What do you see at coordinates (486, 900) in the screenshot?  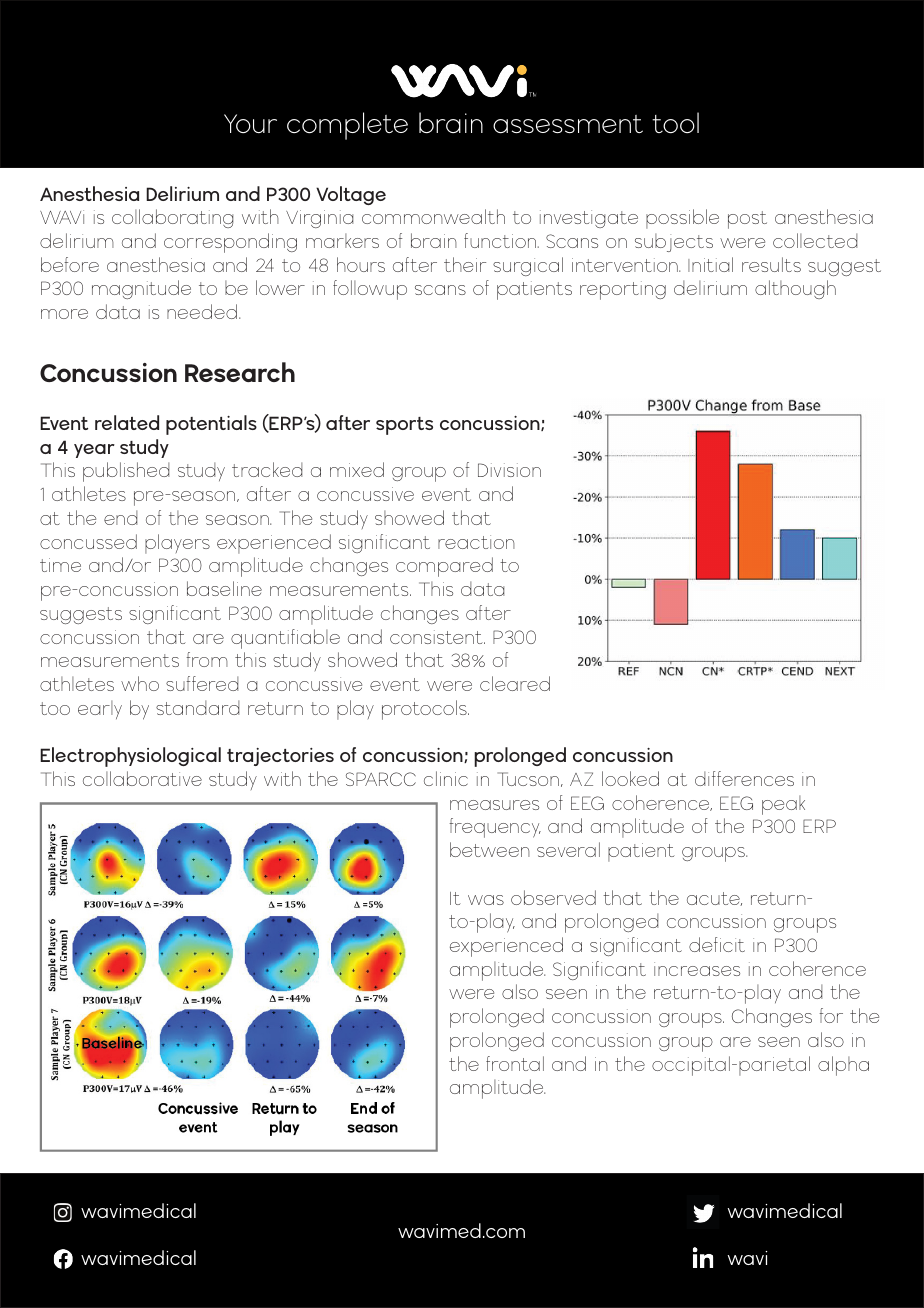 I see `was` at bounding box center [486, 900].
